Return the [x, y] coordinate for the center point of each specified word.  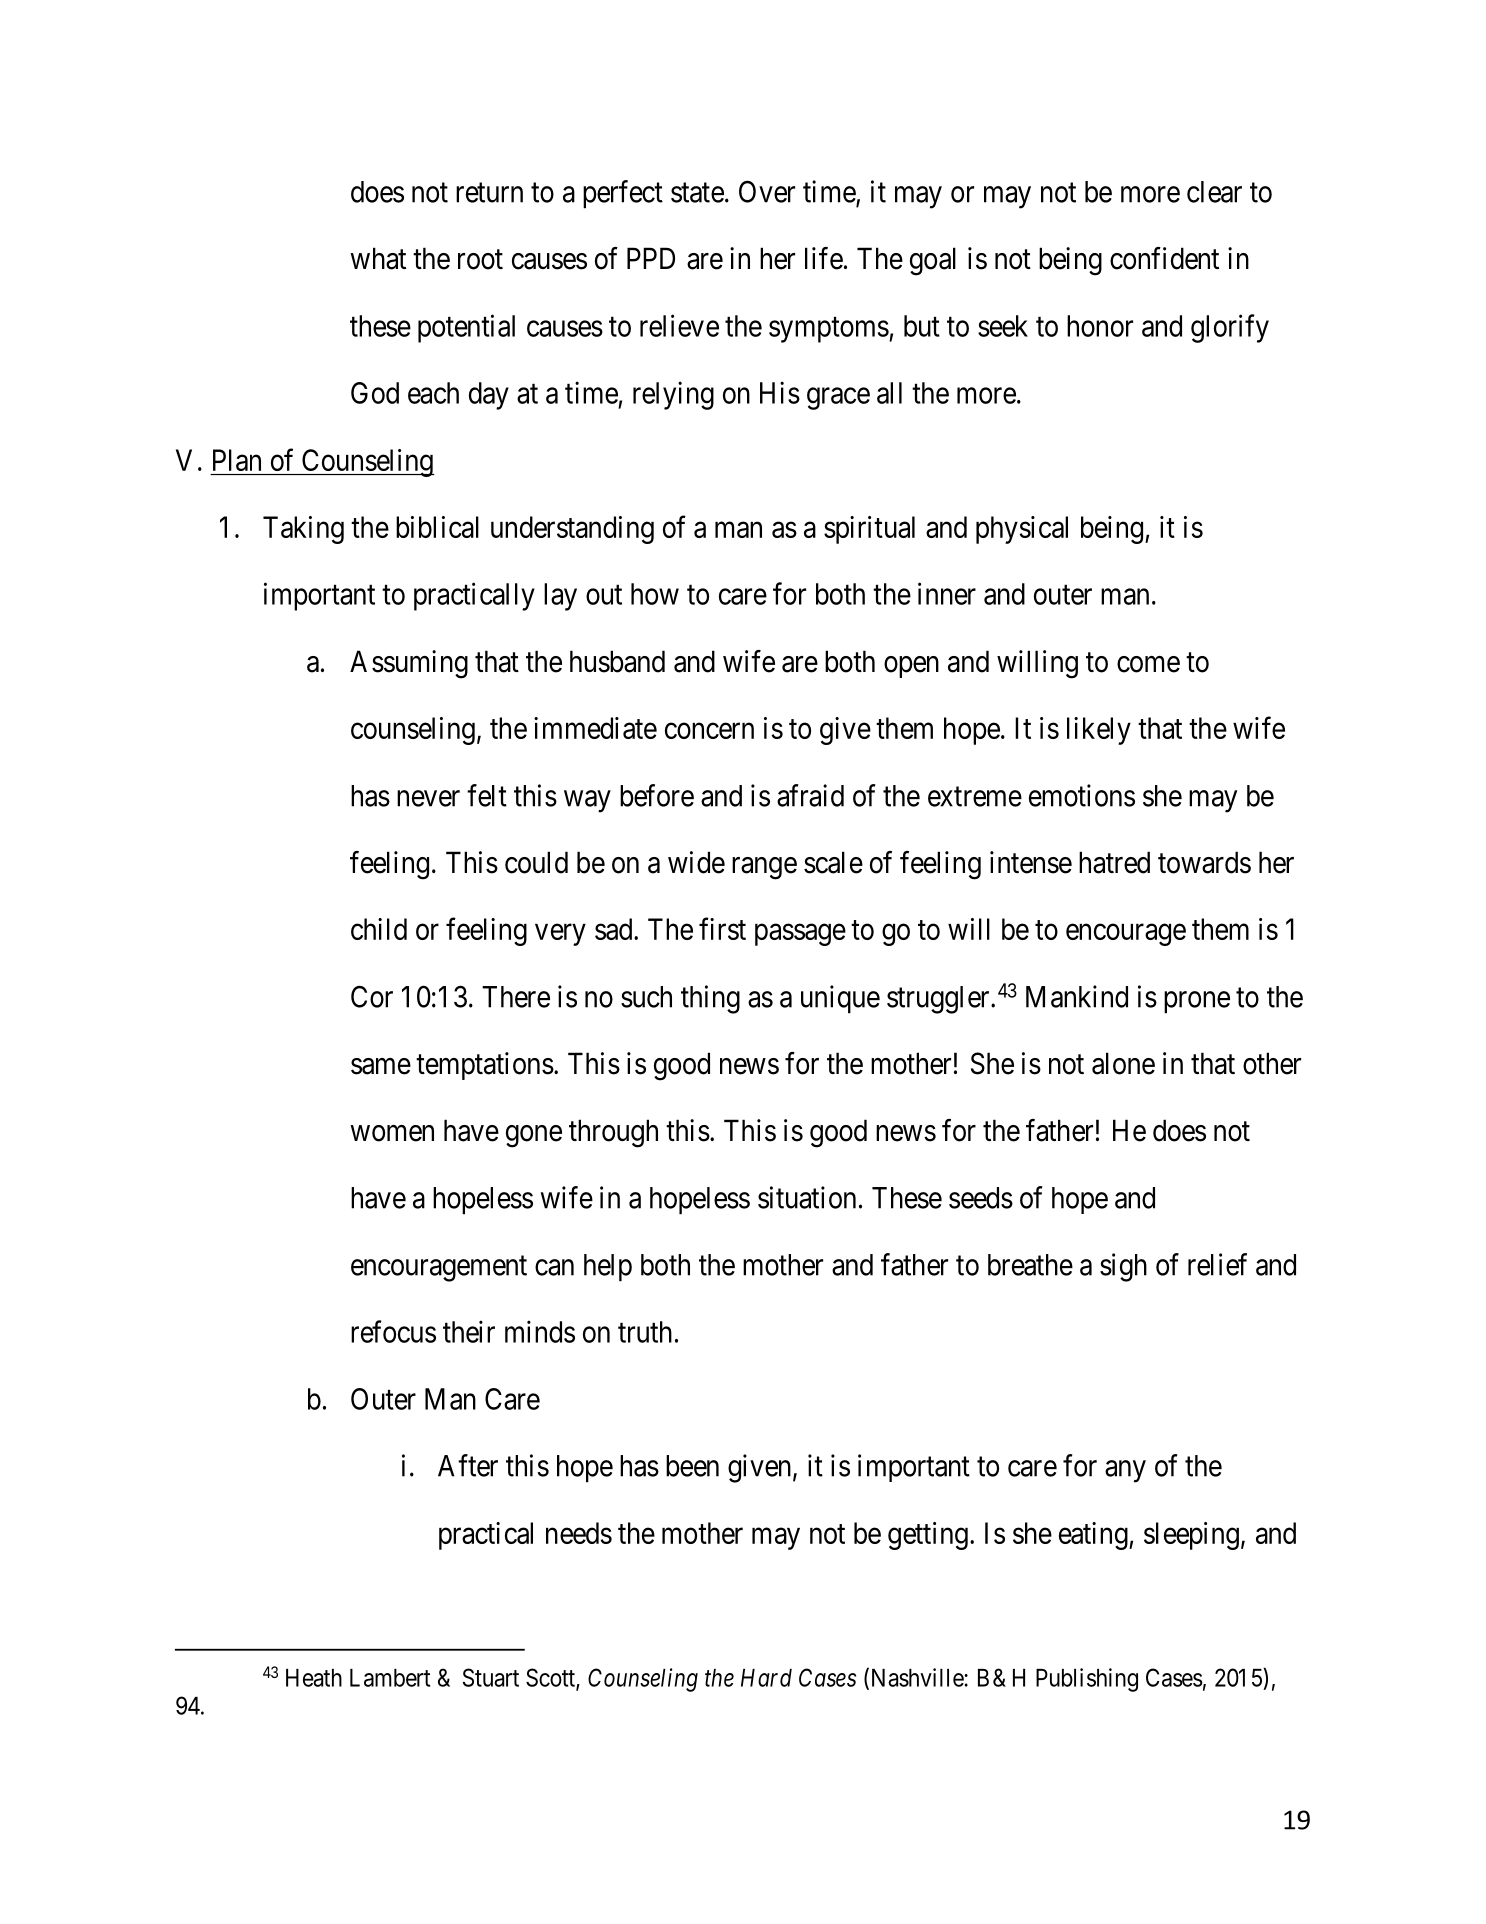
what [378, 258]
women [392, 1133]
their [469, 1331]
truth [645, 1332]
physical [1022, 530]
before [657, 795]
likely [1099, 731]
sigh [1123, 1267]
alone [1123, 1063]
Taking [303, 530]
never [428, 798]
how [655, 594]
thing [710, 999]
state [697, 193]
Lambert [390, 1678]
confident [1164, 258]
